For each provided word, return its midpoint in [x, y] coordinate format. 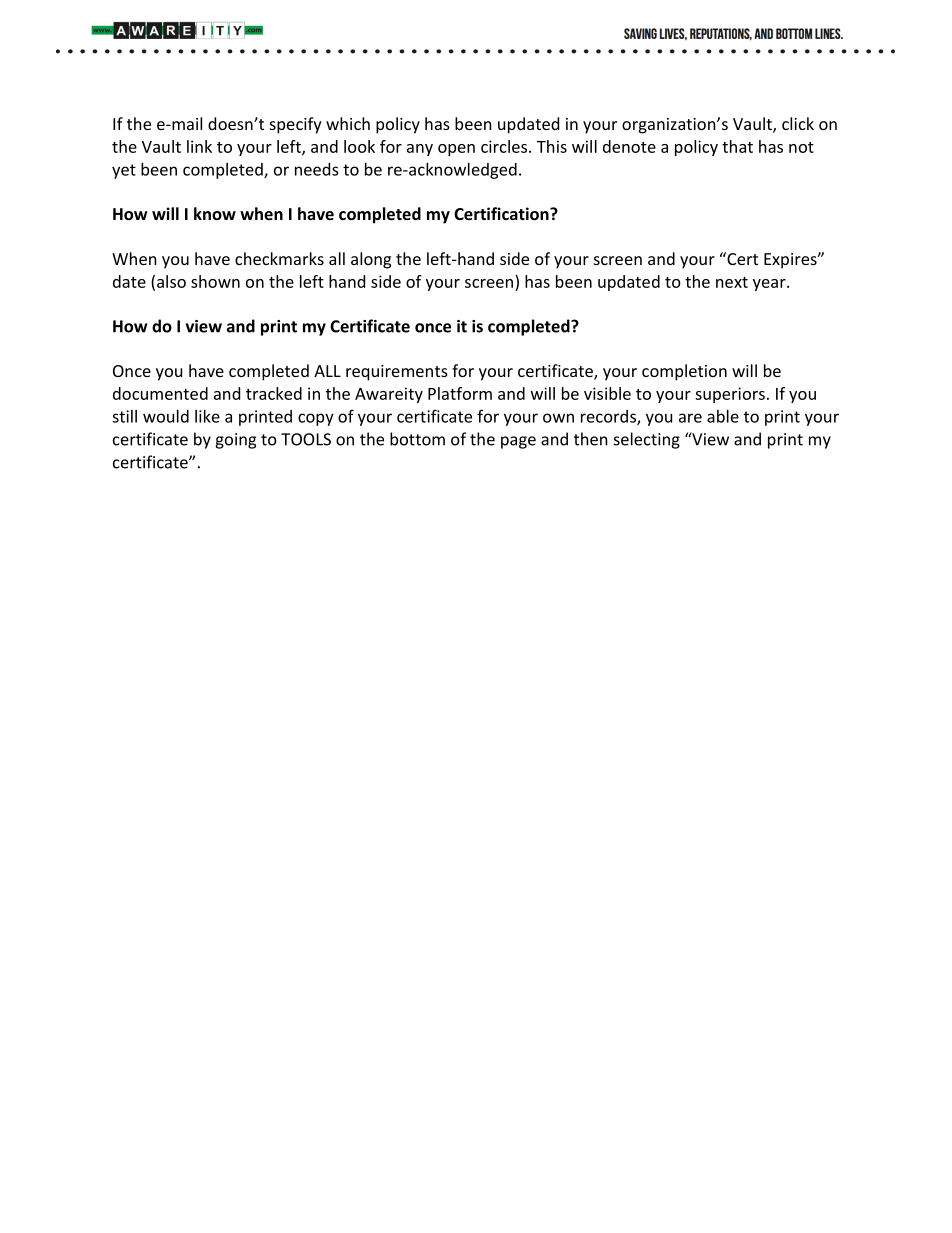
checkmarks [279, 258]
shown [215, 281]
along [371, 260]
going [235, 441]
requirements [397, 373]
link [199, 146]
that [737, 146]
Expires [791, 261]
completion [684, 372]
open [456, 150]
